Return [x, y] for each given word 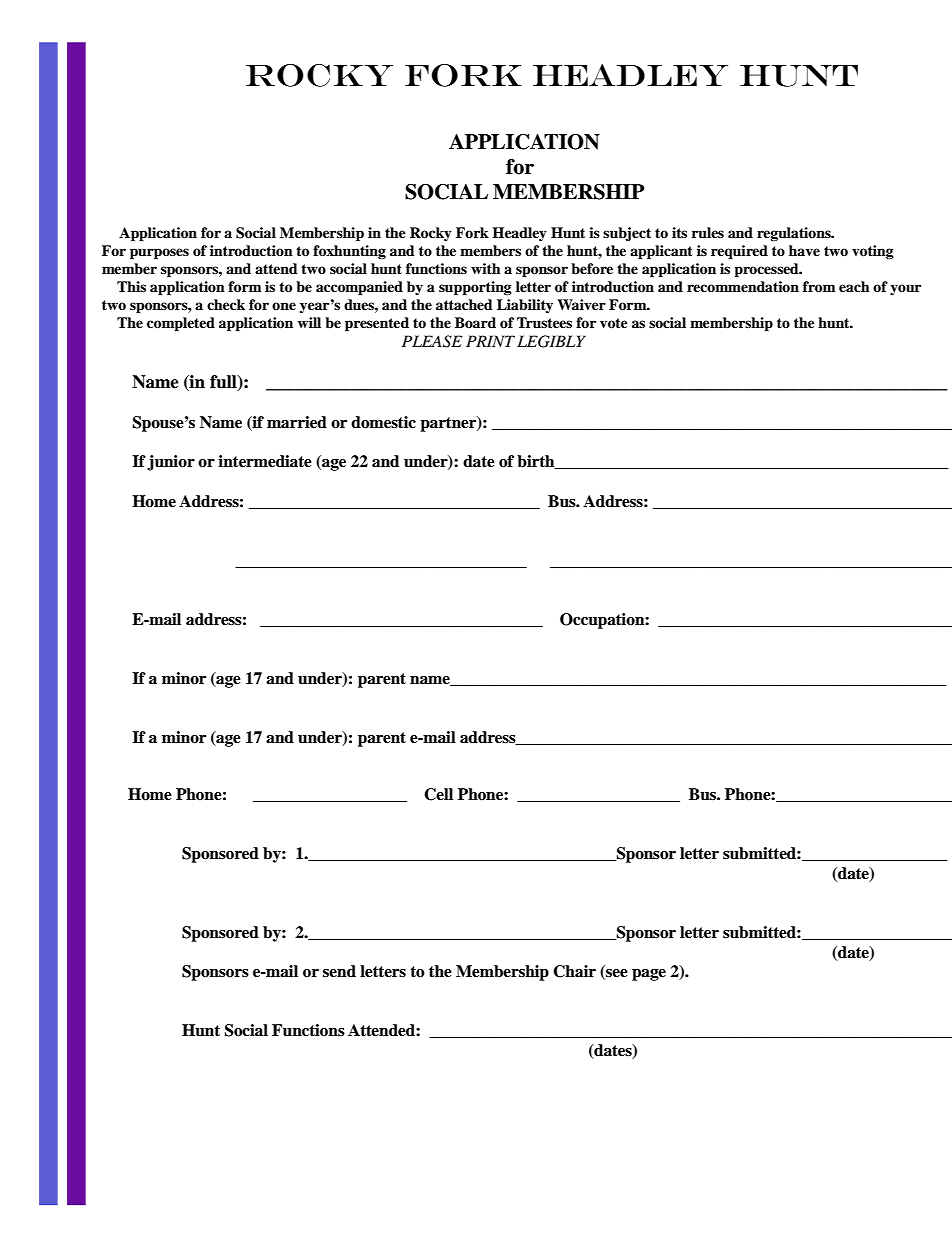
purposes [159, 254]
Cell [438, 794]
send [339, 971]
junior [171, 463]
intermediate [265, 461]
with [486, 268]
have [804, 250]
